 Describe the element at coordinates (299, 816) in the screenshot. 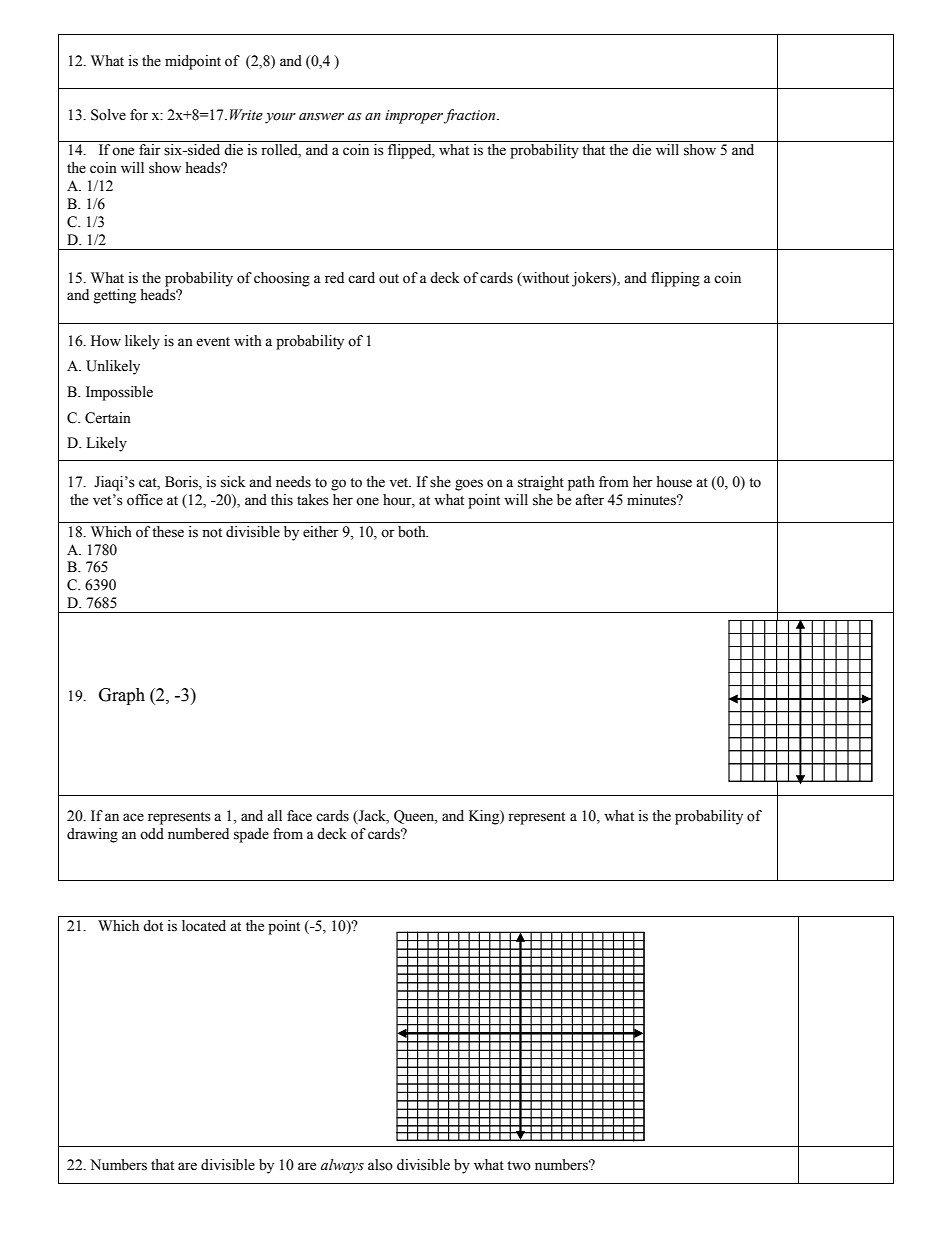

I see `face` at that location.
